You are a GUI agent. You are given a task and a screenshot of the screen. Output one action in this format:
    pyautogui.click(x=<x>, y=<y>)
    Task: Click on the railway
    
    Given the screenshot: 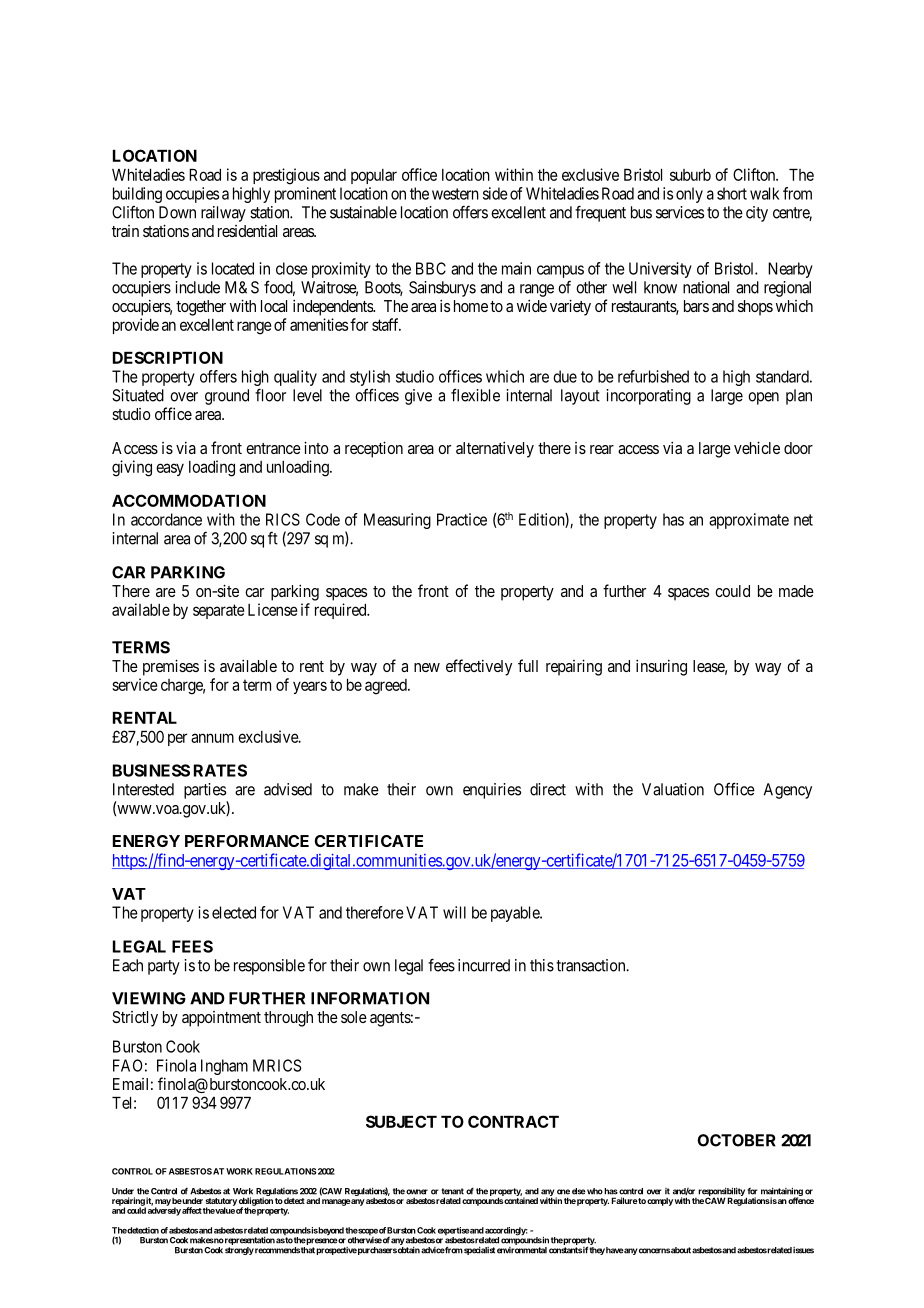 What is the action you would take?
    pyautogui.click(x=223, y=214)
